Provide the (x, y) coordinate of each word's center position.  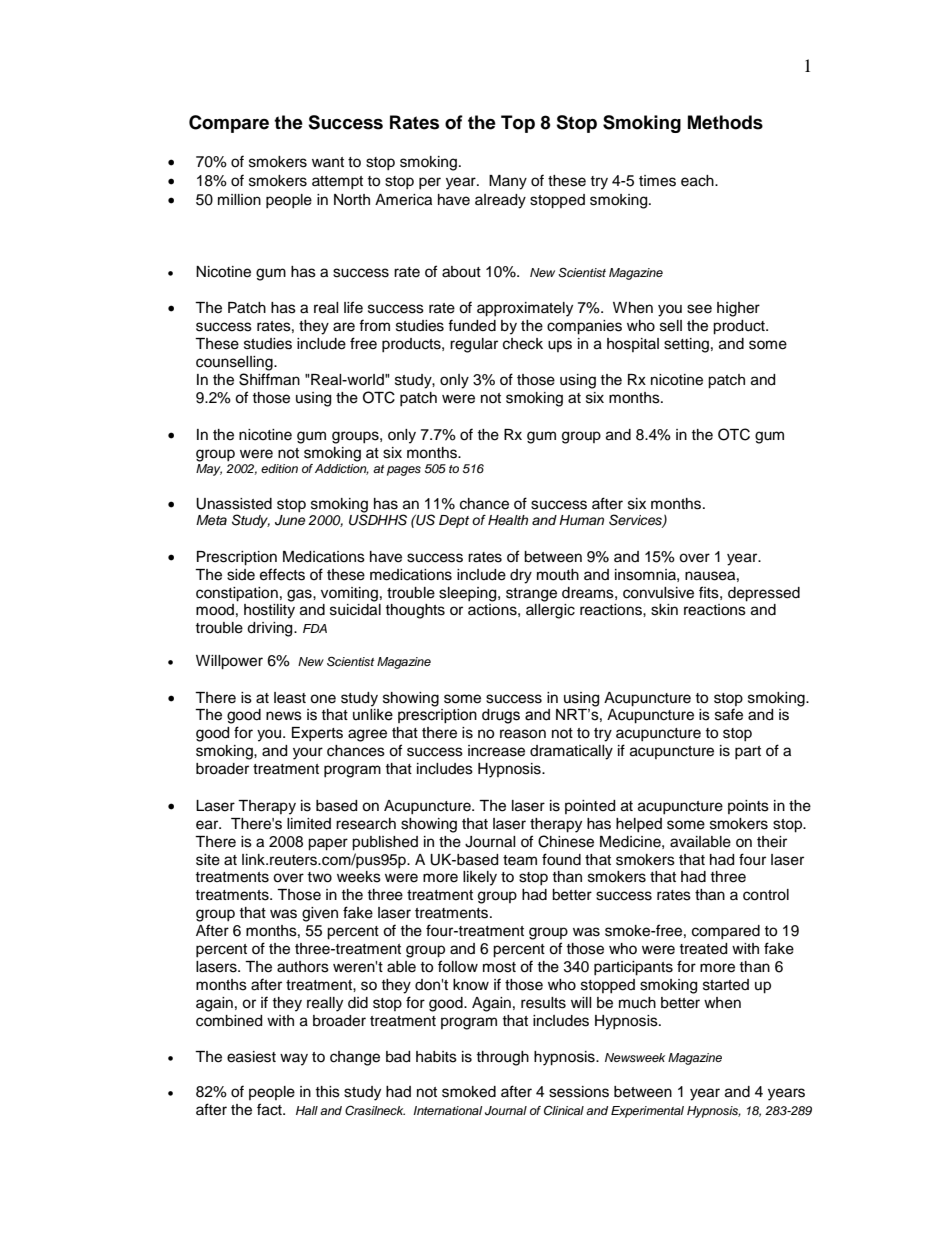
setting (686, 345)
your (308, 753)
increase (496, 751)
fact (270, 1109)
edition (279, 468)
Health (508, 520)
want (328, 162)
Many (508, 182)
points (748, 807)
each (698, 181)
